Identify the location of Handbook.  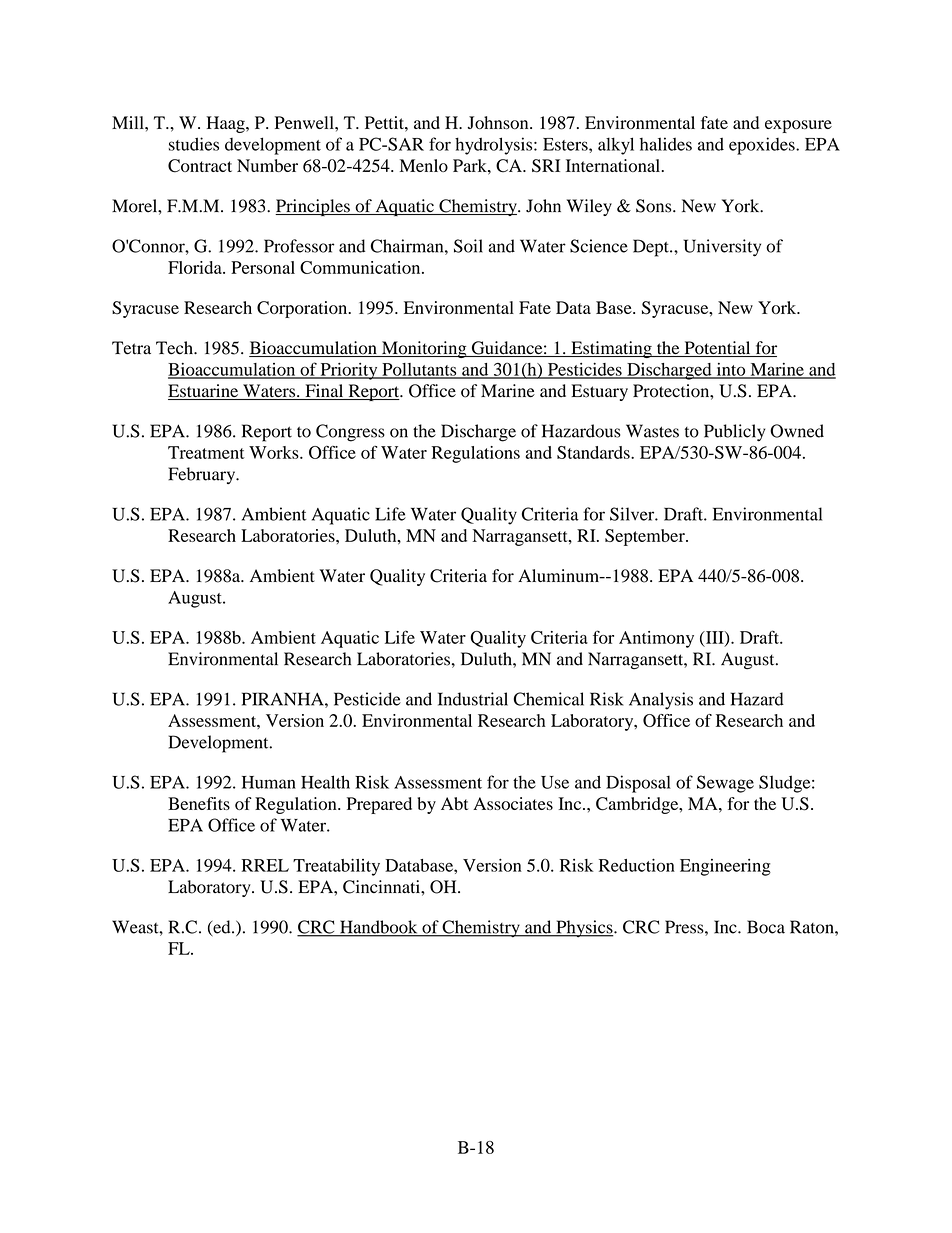
(379, 928).
